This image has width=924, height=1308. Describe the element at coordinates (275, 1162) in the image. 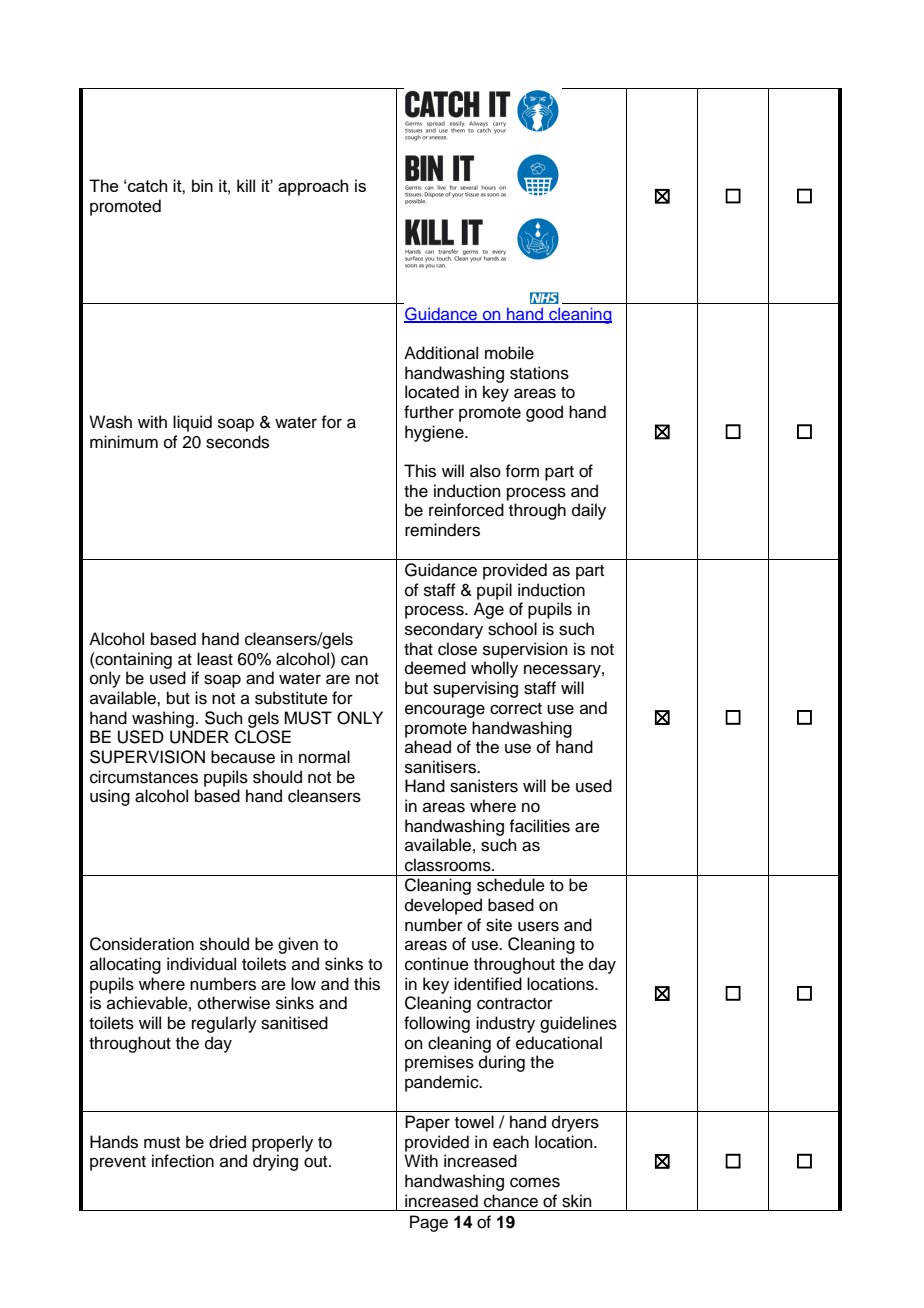

I see `drying` at that location.
